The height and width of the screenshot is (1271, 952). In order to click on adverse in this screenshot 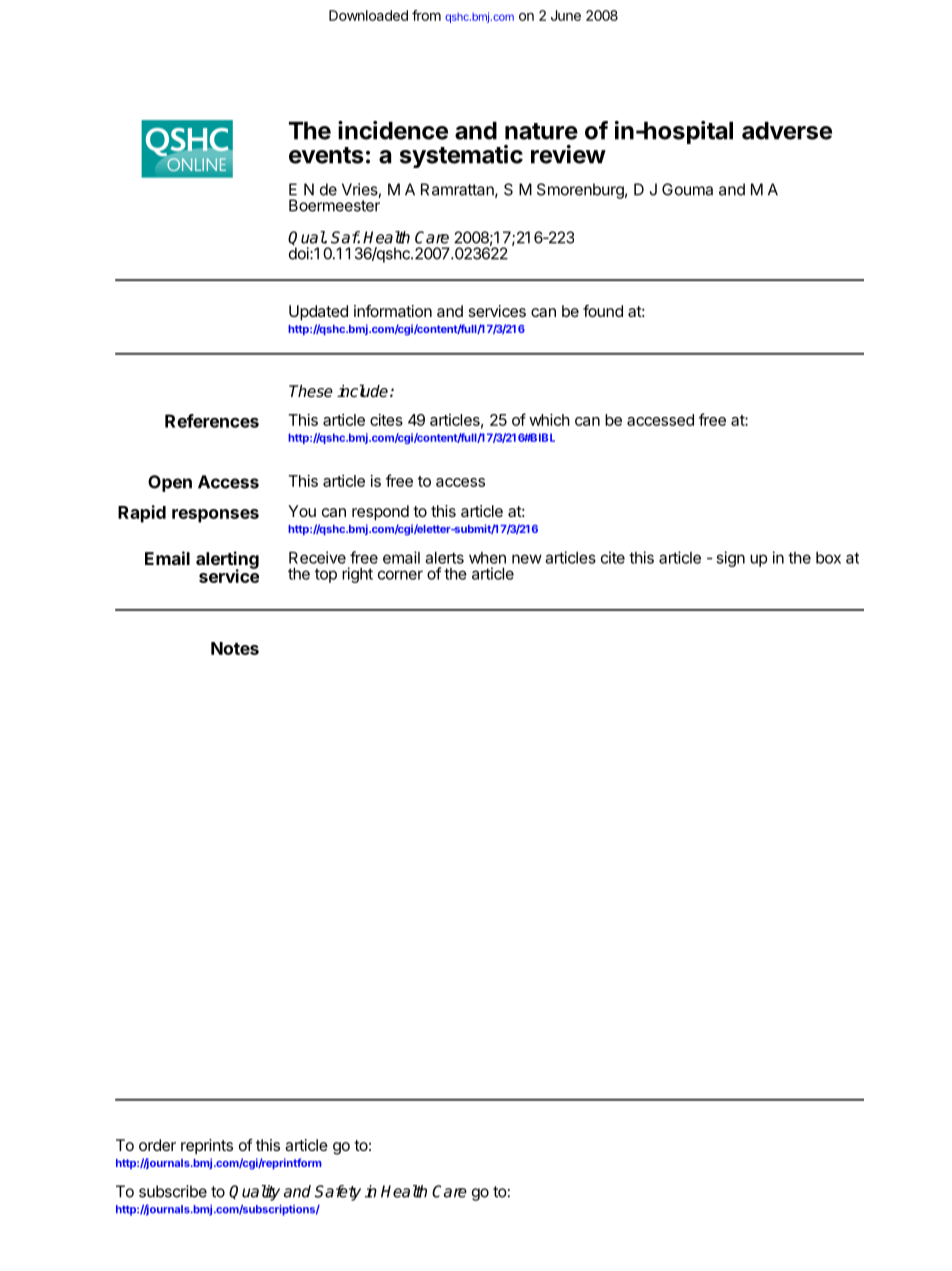, I will do `click(787, 130)`.
